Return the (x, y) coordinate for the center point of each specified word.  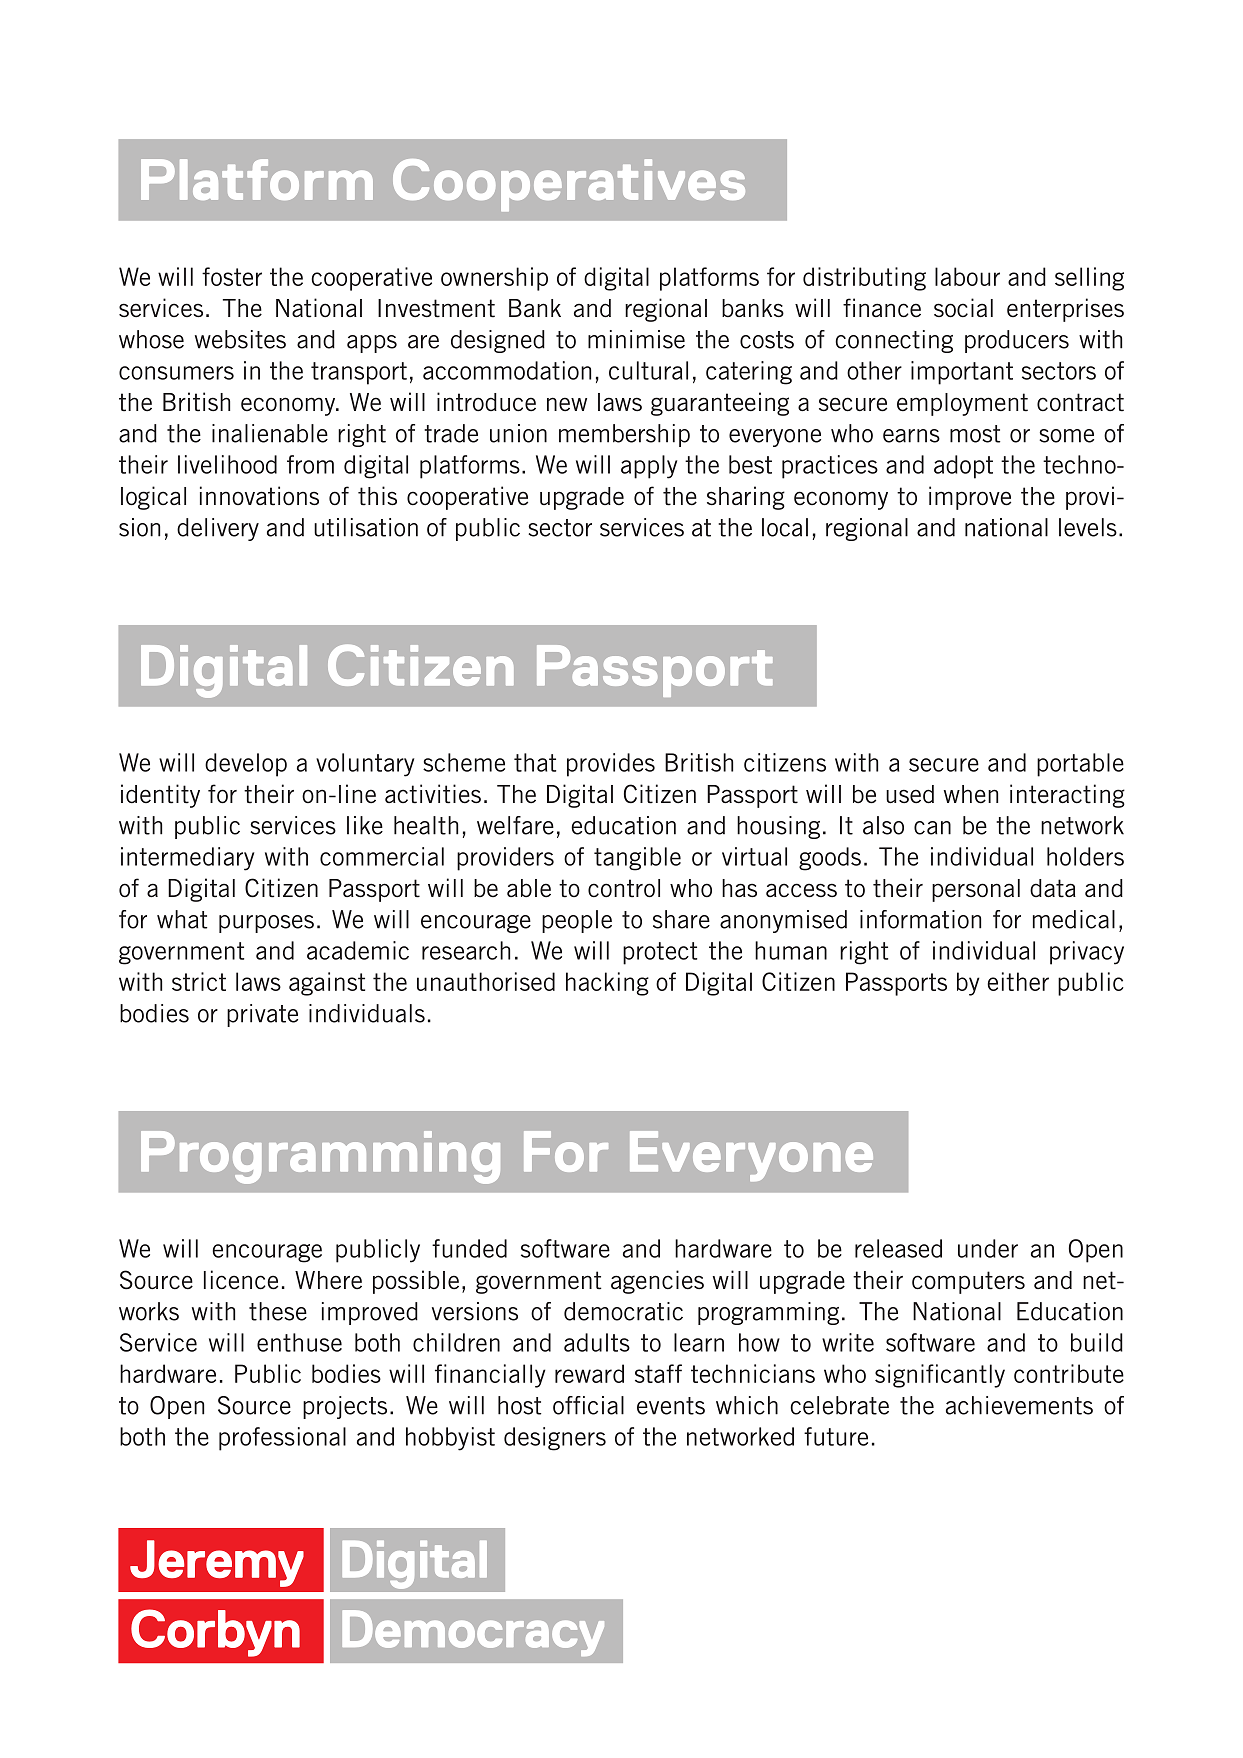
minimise (636, 339)
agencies (657, 1282)
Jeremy (217, 1563)
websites (240, 339)
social (963, 308)
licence (241, 1280)
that (535, 762)
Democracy (473, 1633)
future (836, 1436)
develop (246, 765)
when (971, 794)
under (988, 1248)
